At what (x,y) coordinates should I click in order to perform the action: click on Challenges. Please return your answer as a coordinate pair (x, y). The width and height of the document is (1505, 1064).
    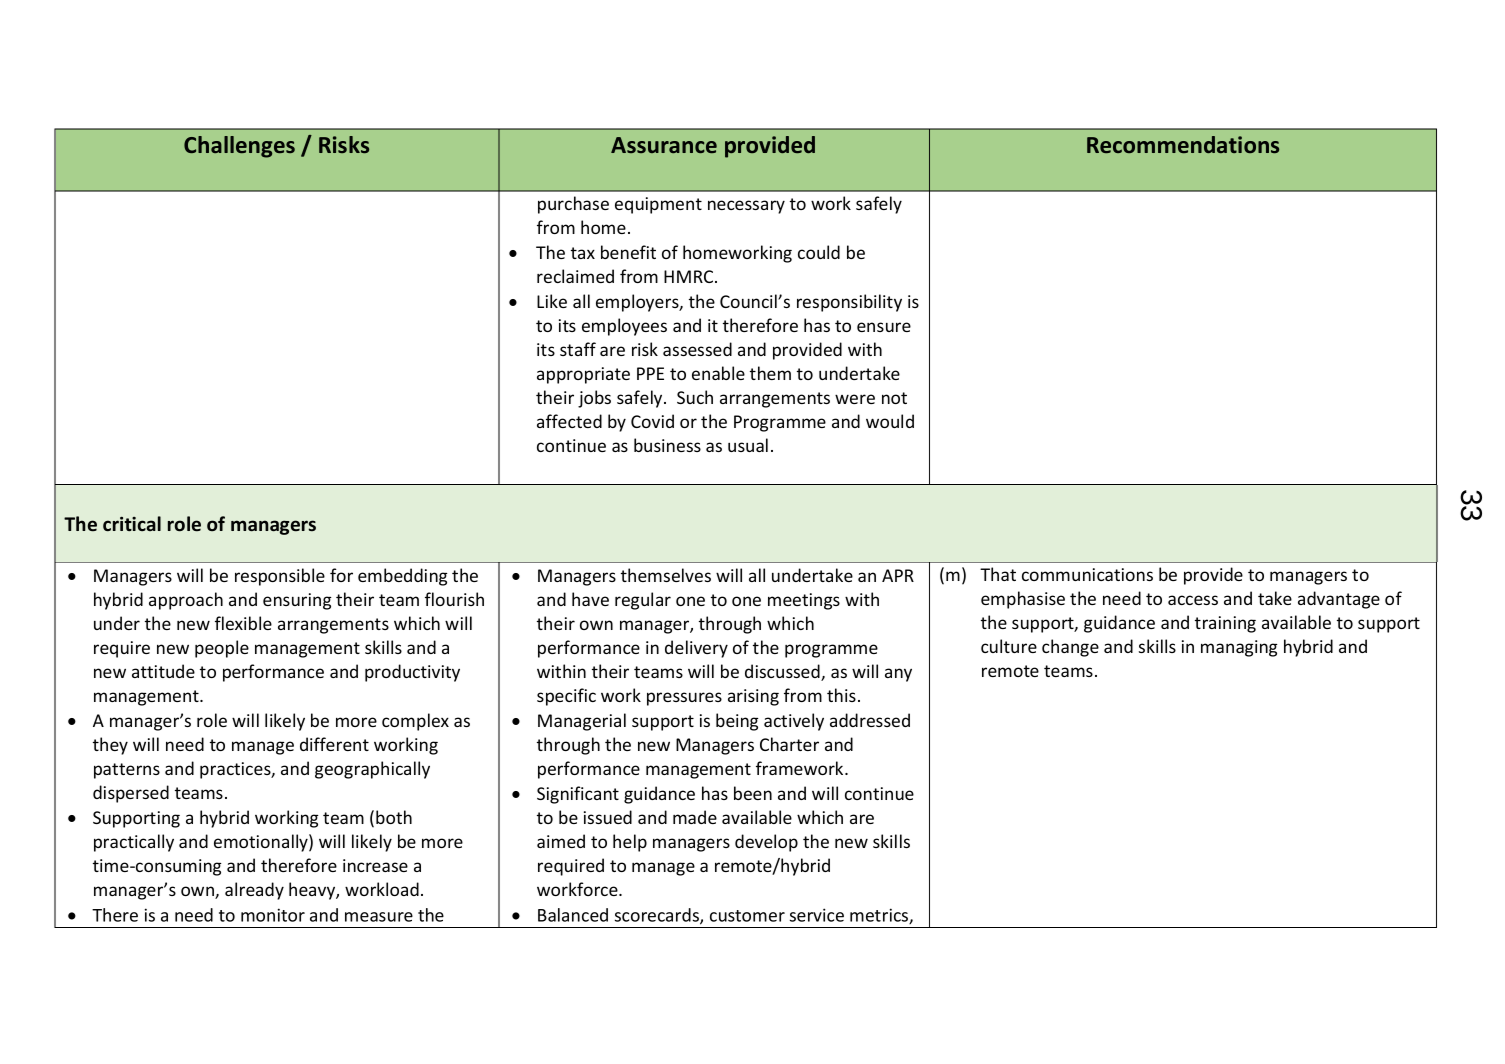
    Looking at the image, I should click on (239, 147).
